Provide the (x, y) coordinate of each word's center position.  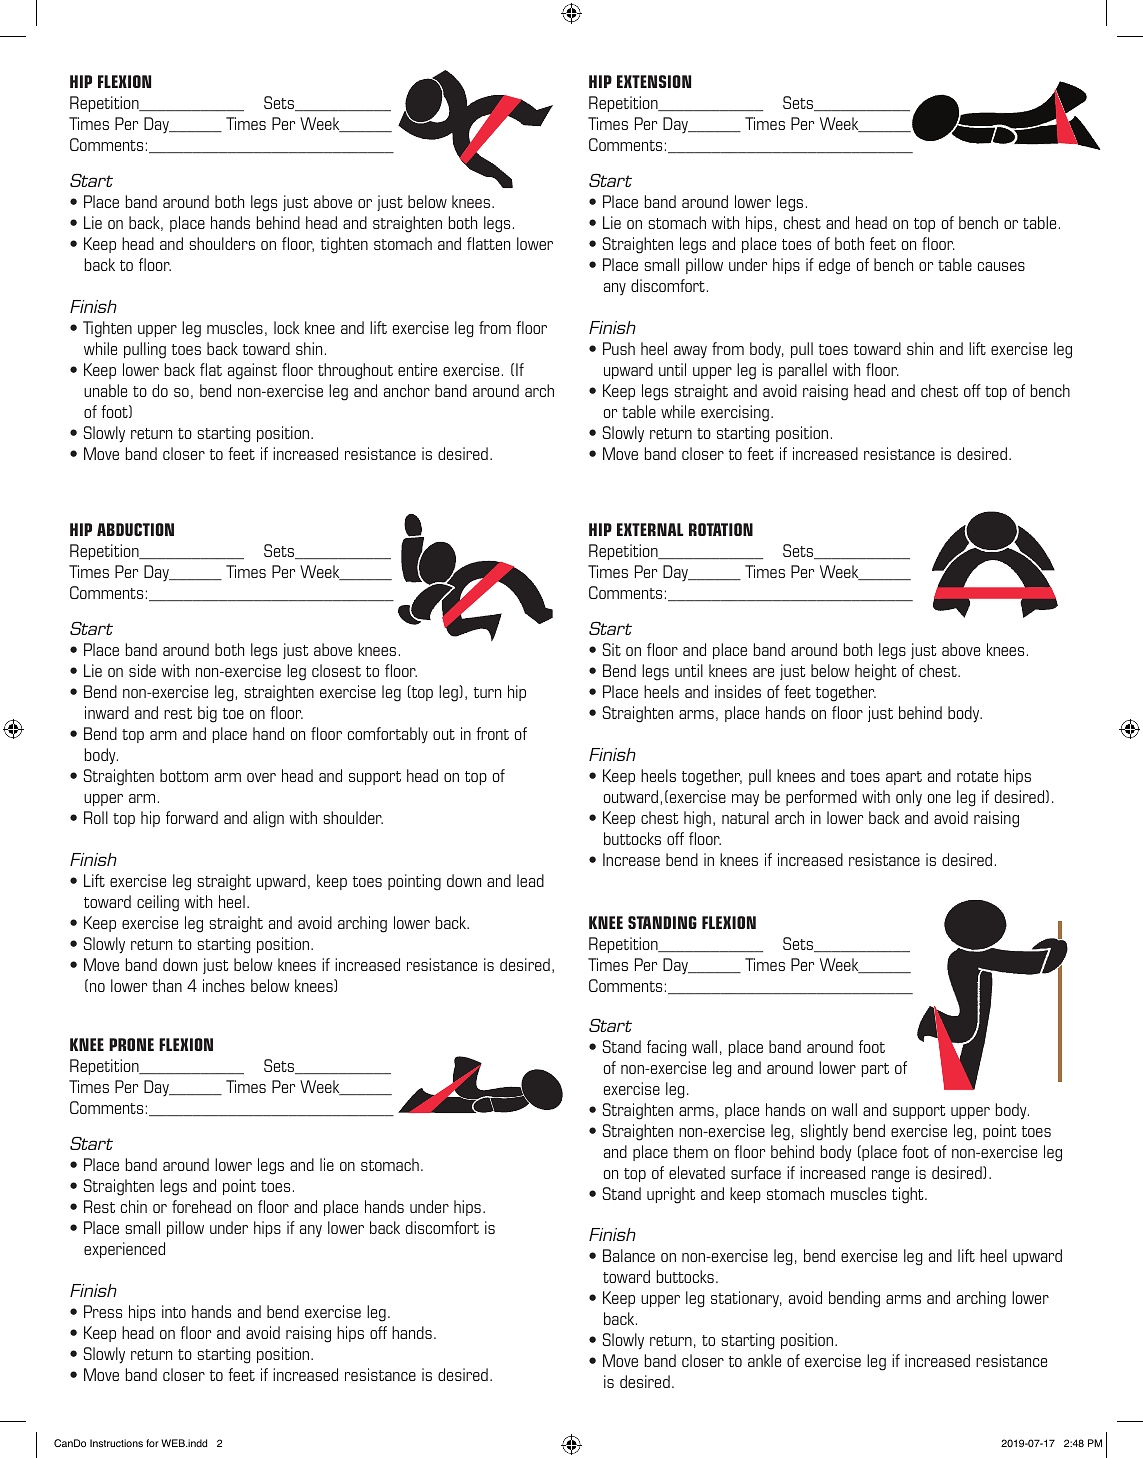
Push (619, 348)
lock (286, 327)
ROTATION (721, 529)
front (492, 733)
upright (671, 1195)
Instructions (116, 1443)
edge (834, 266)
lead (530, 880)
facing (667, 1048)
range (890, 1176)
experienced (124, 1250)
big (207, 714)
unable (105, 390)
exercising (735, 413)
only (909, 798)
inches (224, 985)
